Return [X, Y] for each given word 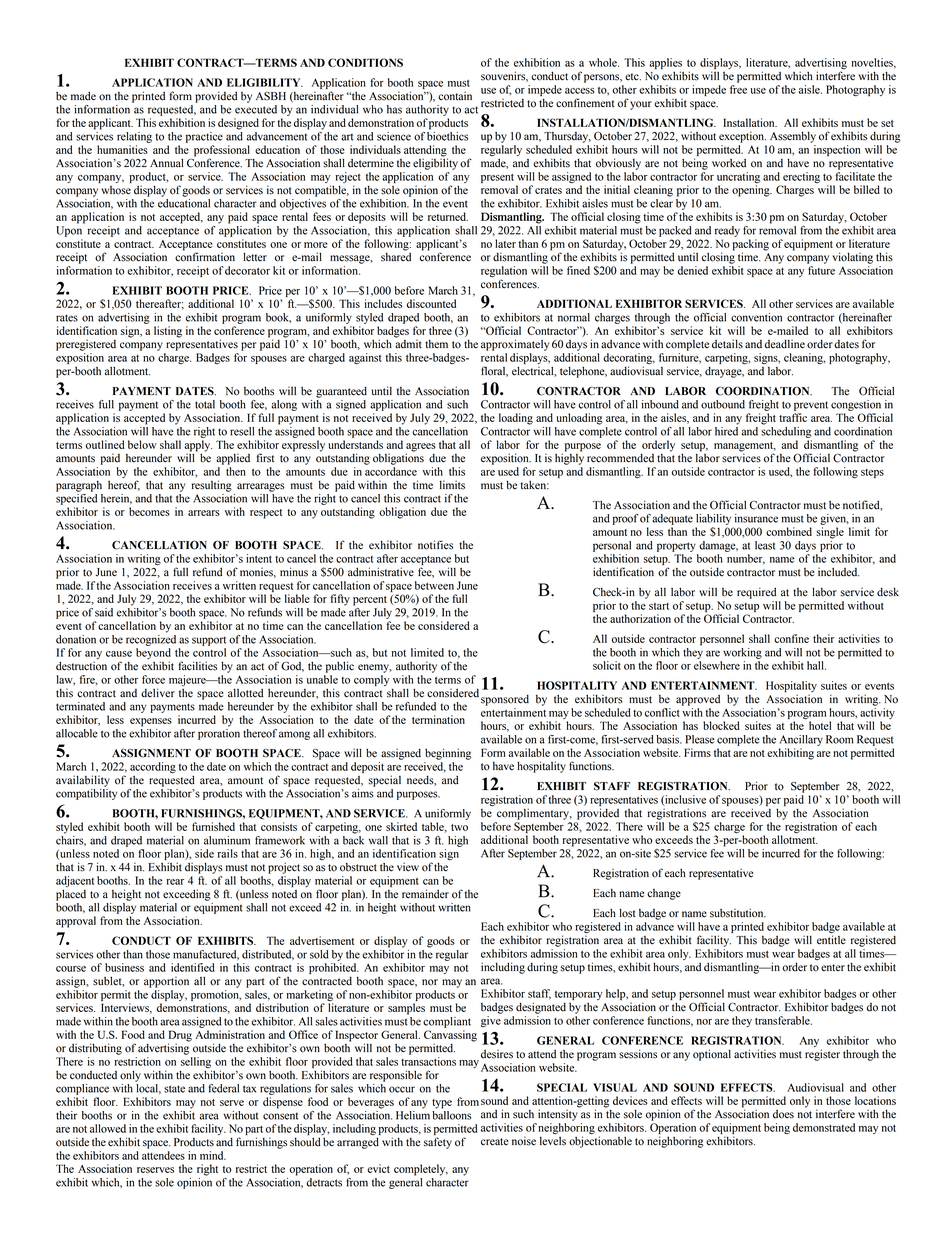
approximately [515, 345]
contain [455, 96]
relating [134, 137]
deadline [785, 344]
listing [168, 332]
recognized [151, 640]
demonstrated [824, 1127]
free [738, 89]
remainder [425, 894]
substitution [738, 913]
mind [213, 1155]
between [434, 585]
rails [228, 853]
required [756, 593]
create [495, 1142]
